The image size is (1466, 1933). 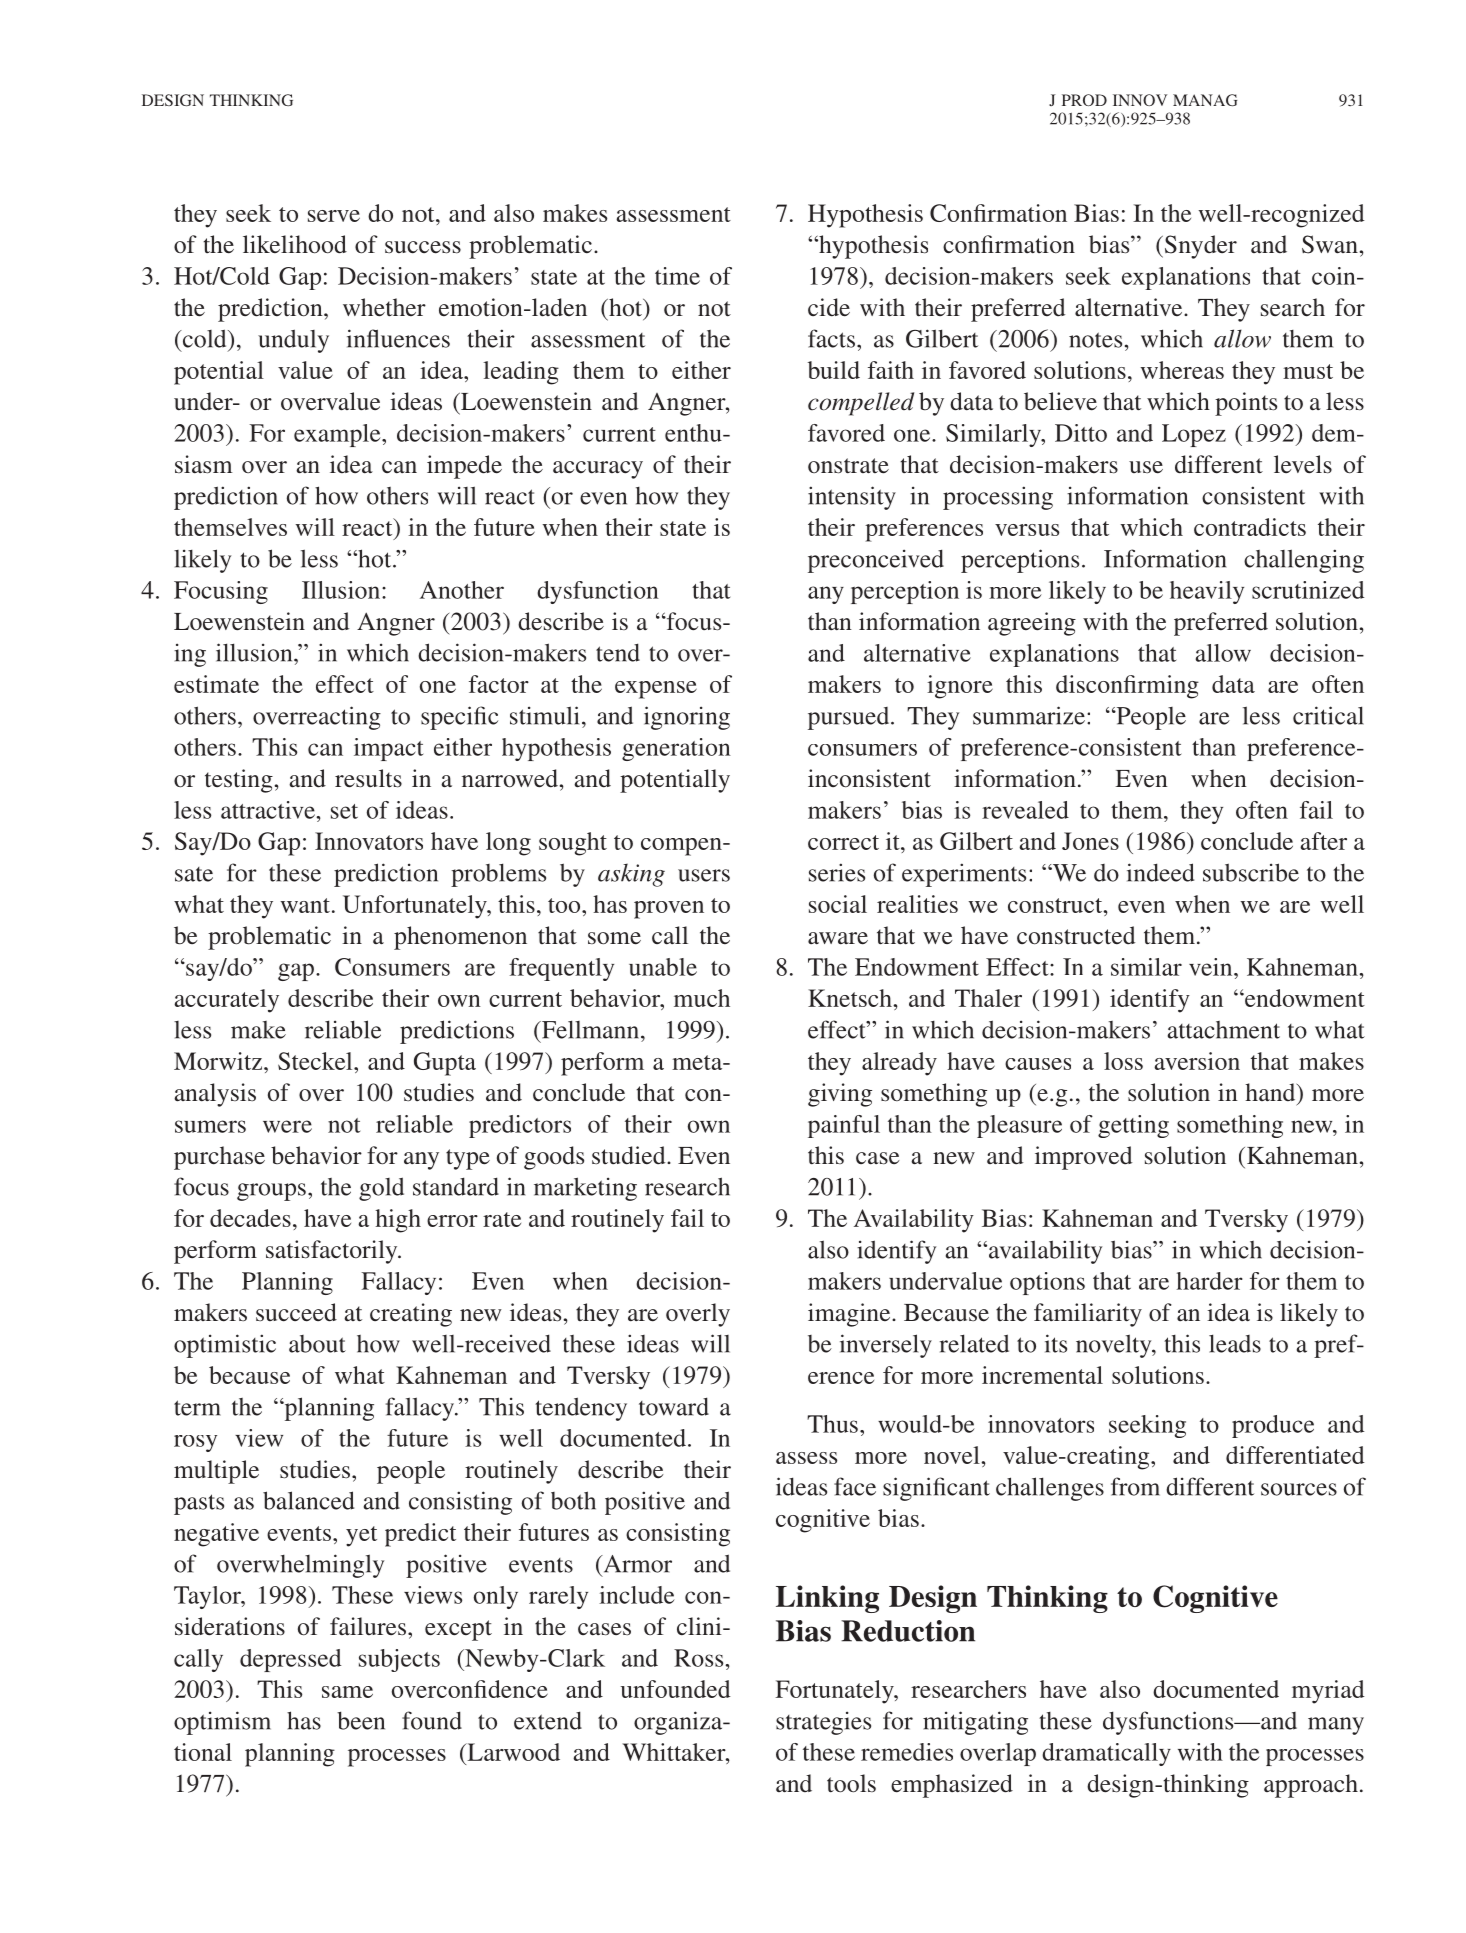 What do you see at coordinates (851, 1783) in the document?
I see `tools` at bounding box center [851, 1783].
